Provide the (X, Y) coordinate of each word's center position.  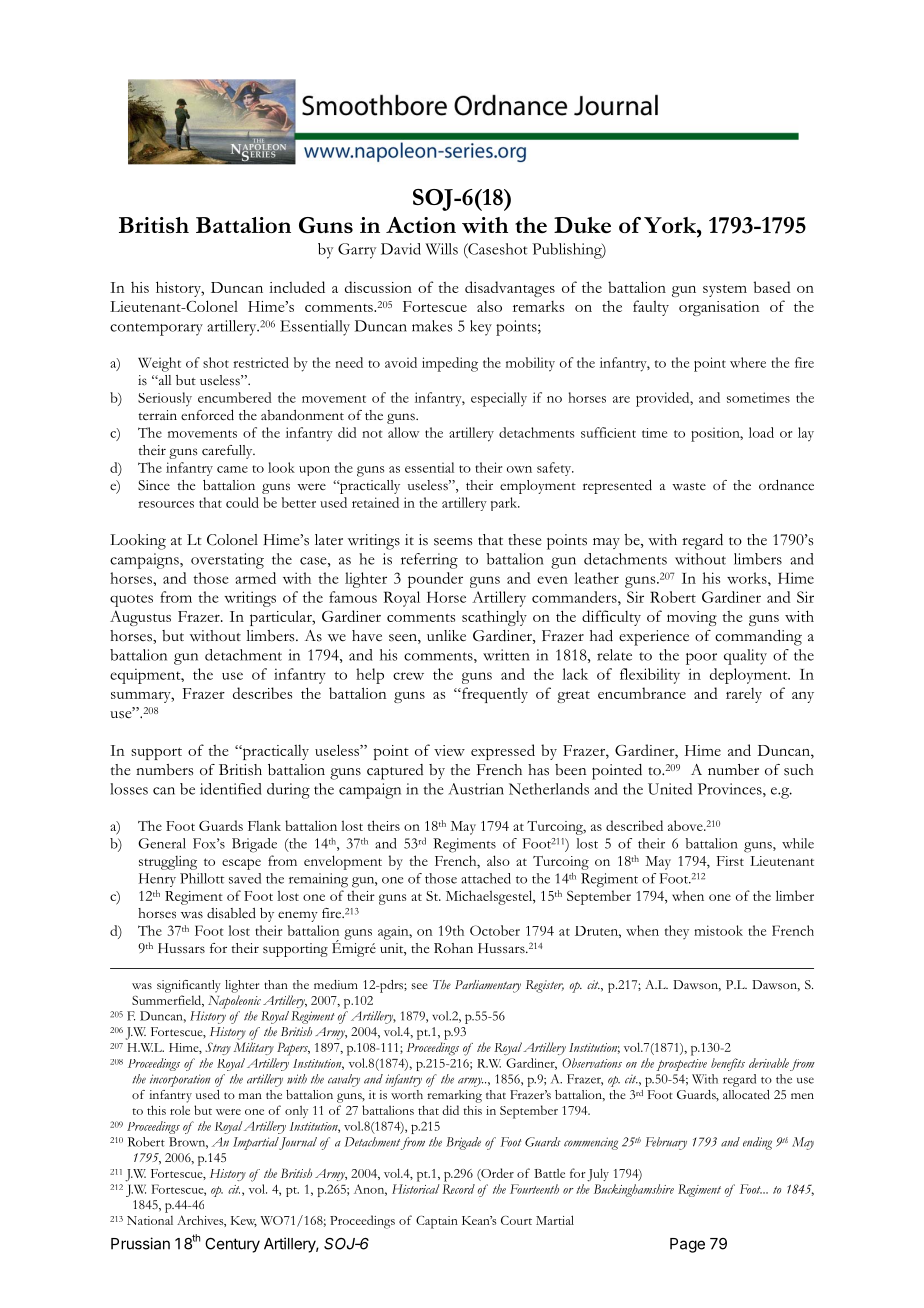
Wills (441, 249)
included (297, 287)
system (725, 291)
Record (458, 1189)
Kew (244, 1221)
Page (687, 1245)
